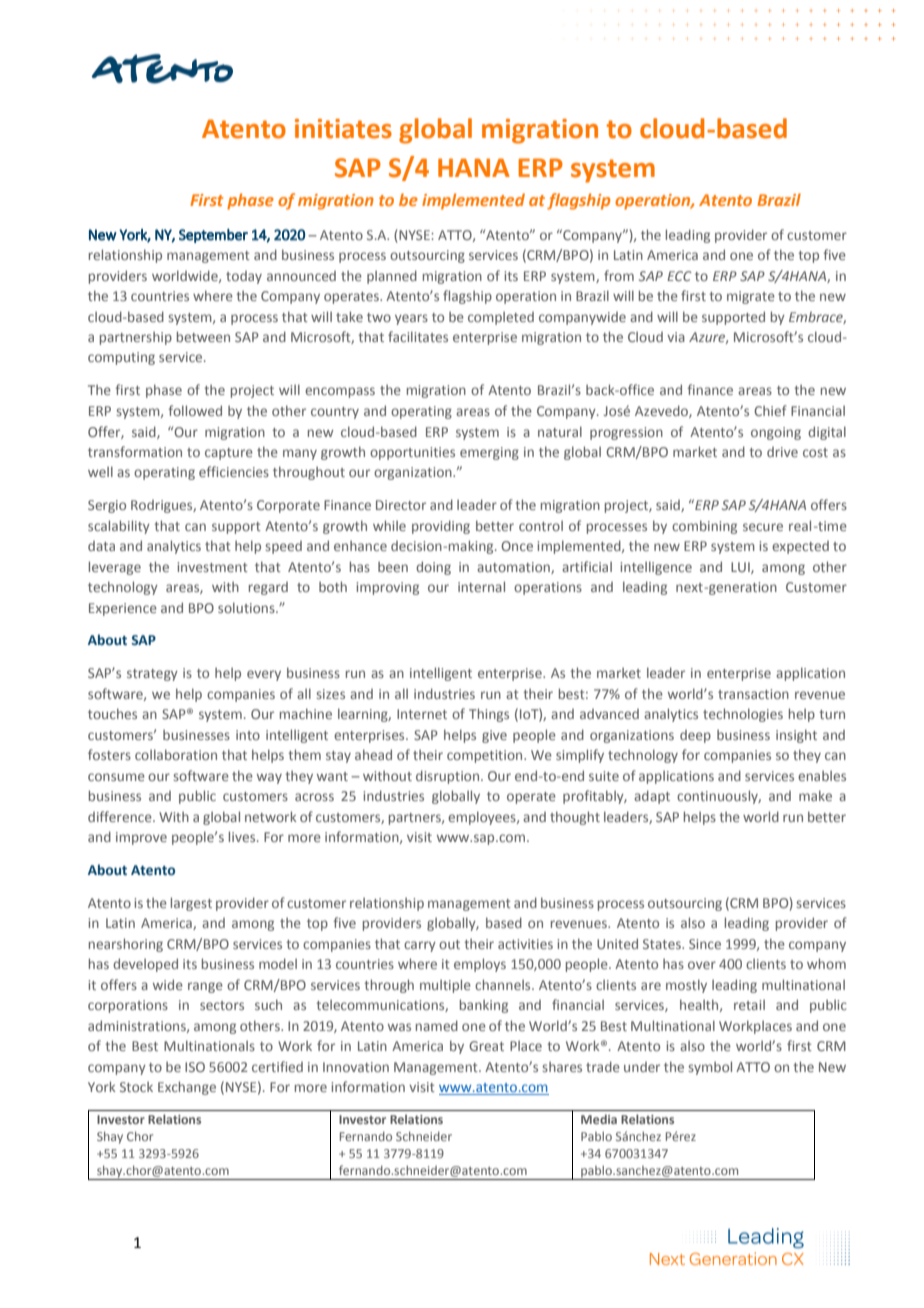 This screenshot has width=924, height=1308. Describe the element at coordinates (187, 1088) in the screenshot. I see `Exchange` at that location.
